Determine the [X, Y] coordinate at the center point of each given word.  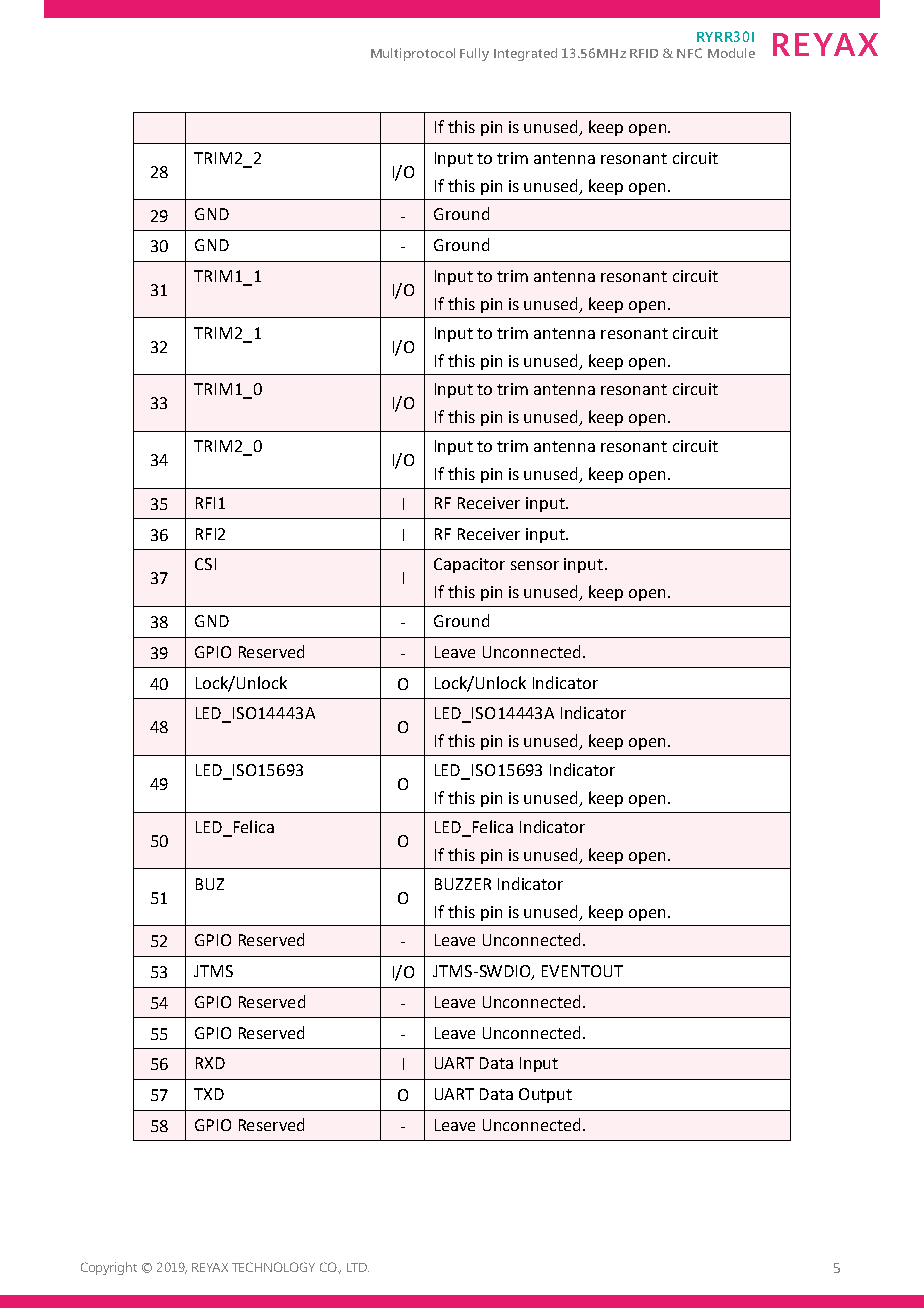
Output [545, 1095]
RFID [644, 53]
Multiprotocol [413, 54]
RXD [210, 1063]
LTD [358, 1267]
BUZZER [463, 884]
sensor [535, 565]
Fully [474, 54]
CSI [205, 564]
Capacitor [469, 565]
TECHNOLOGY [273, 1267]
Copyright [109, 1268]
